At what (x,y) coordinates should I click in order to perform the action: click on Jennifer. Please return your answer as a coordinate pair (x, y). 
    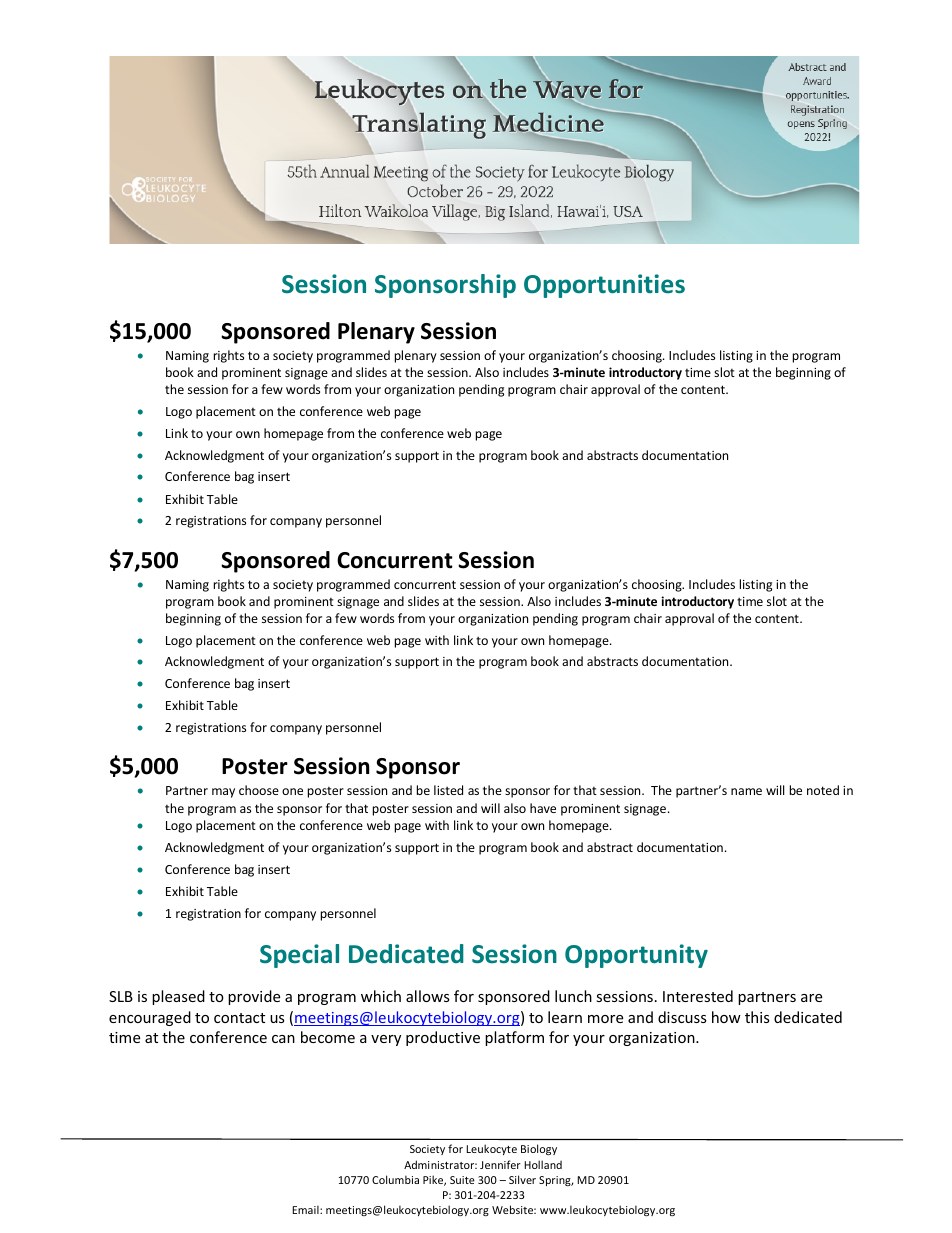
    Looking at the image, I should click on (500, 1164).
